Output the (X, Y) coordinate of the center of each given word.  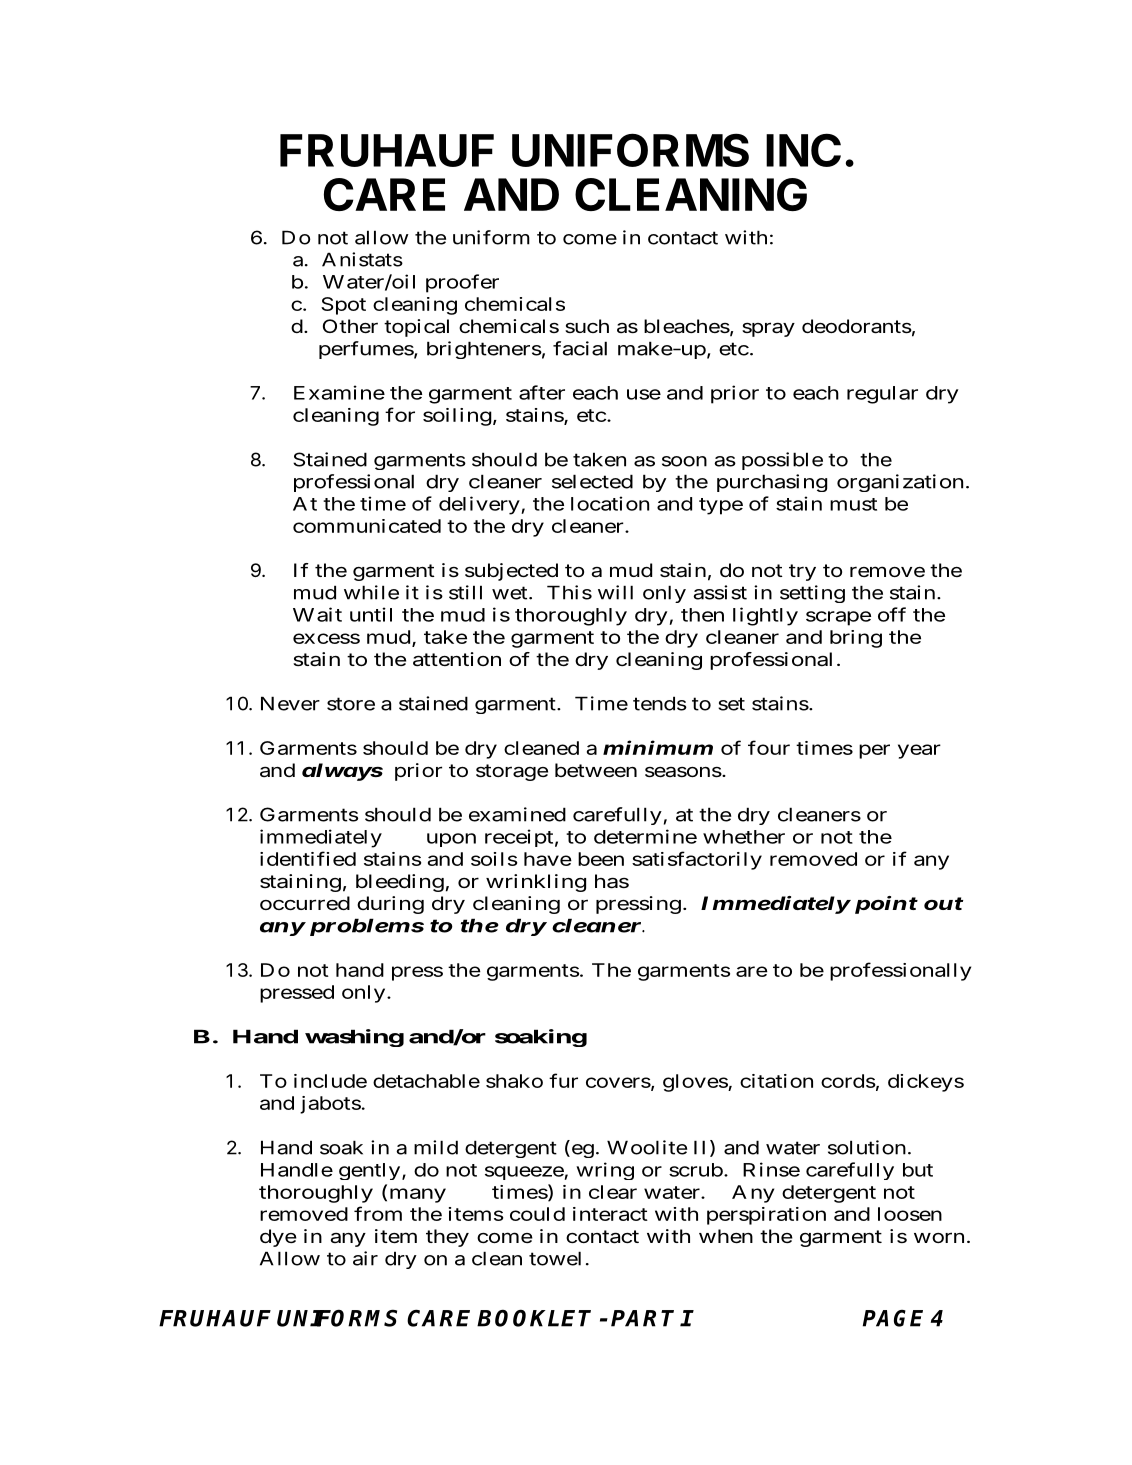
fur (563, 1080)
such (587, 326)
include (330, 1081)
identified (308, 858)
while (371, 592)
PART (642, 1318)
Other (350, 326)
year (919, 751)
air (365, 1258)
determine (645, 836)
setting (812, 594)
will (615, 592)
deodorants (857, 326)
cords (848, 1081)
